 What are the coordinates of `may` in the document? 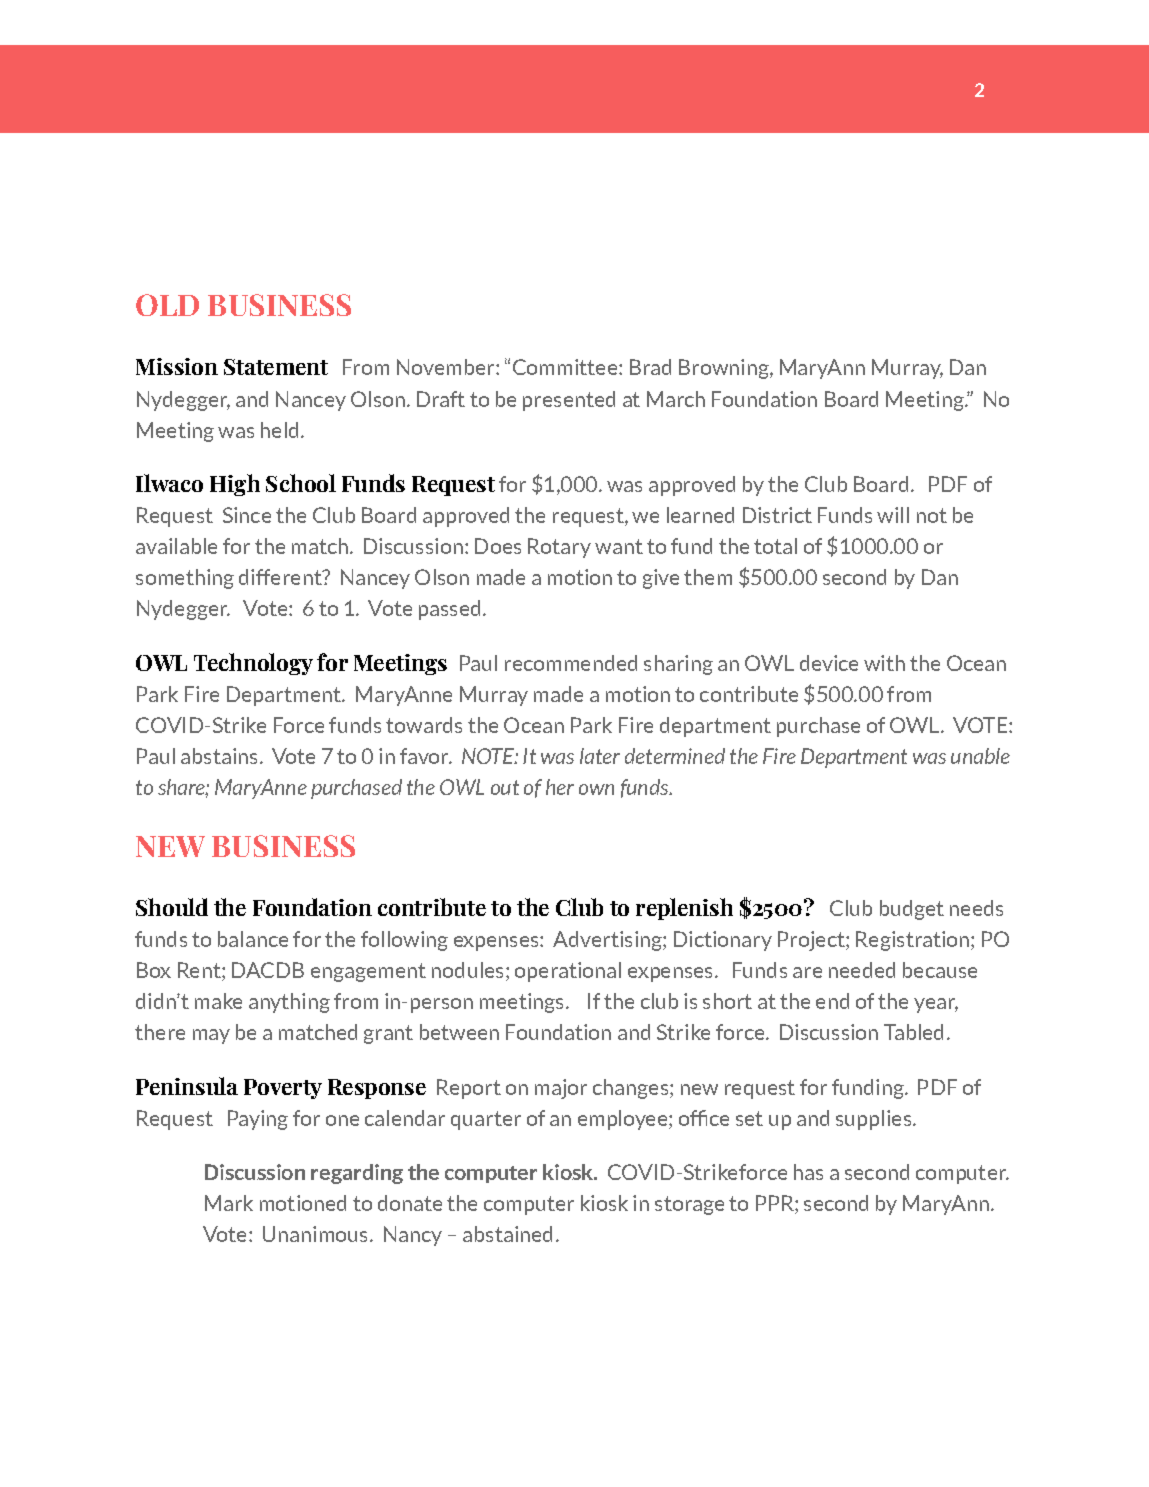 It's located at (211, 1036).
